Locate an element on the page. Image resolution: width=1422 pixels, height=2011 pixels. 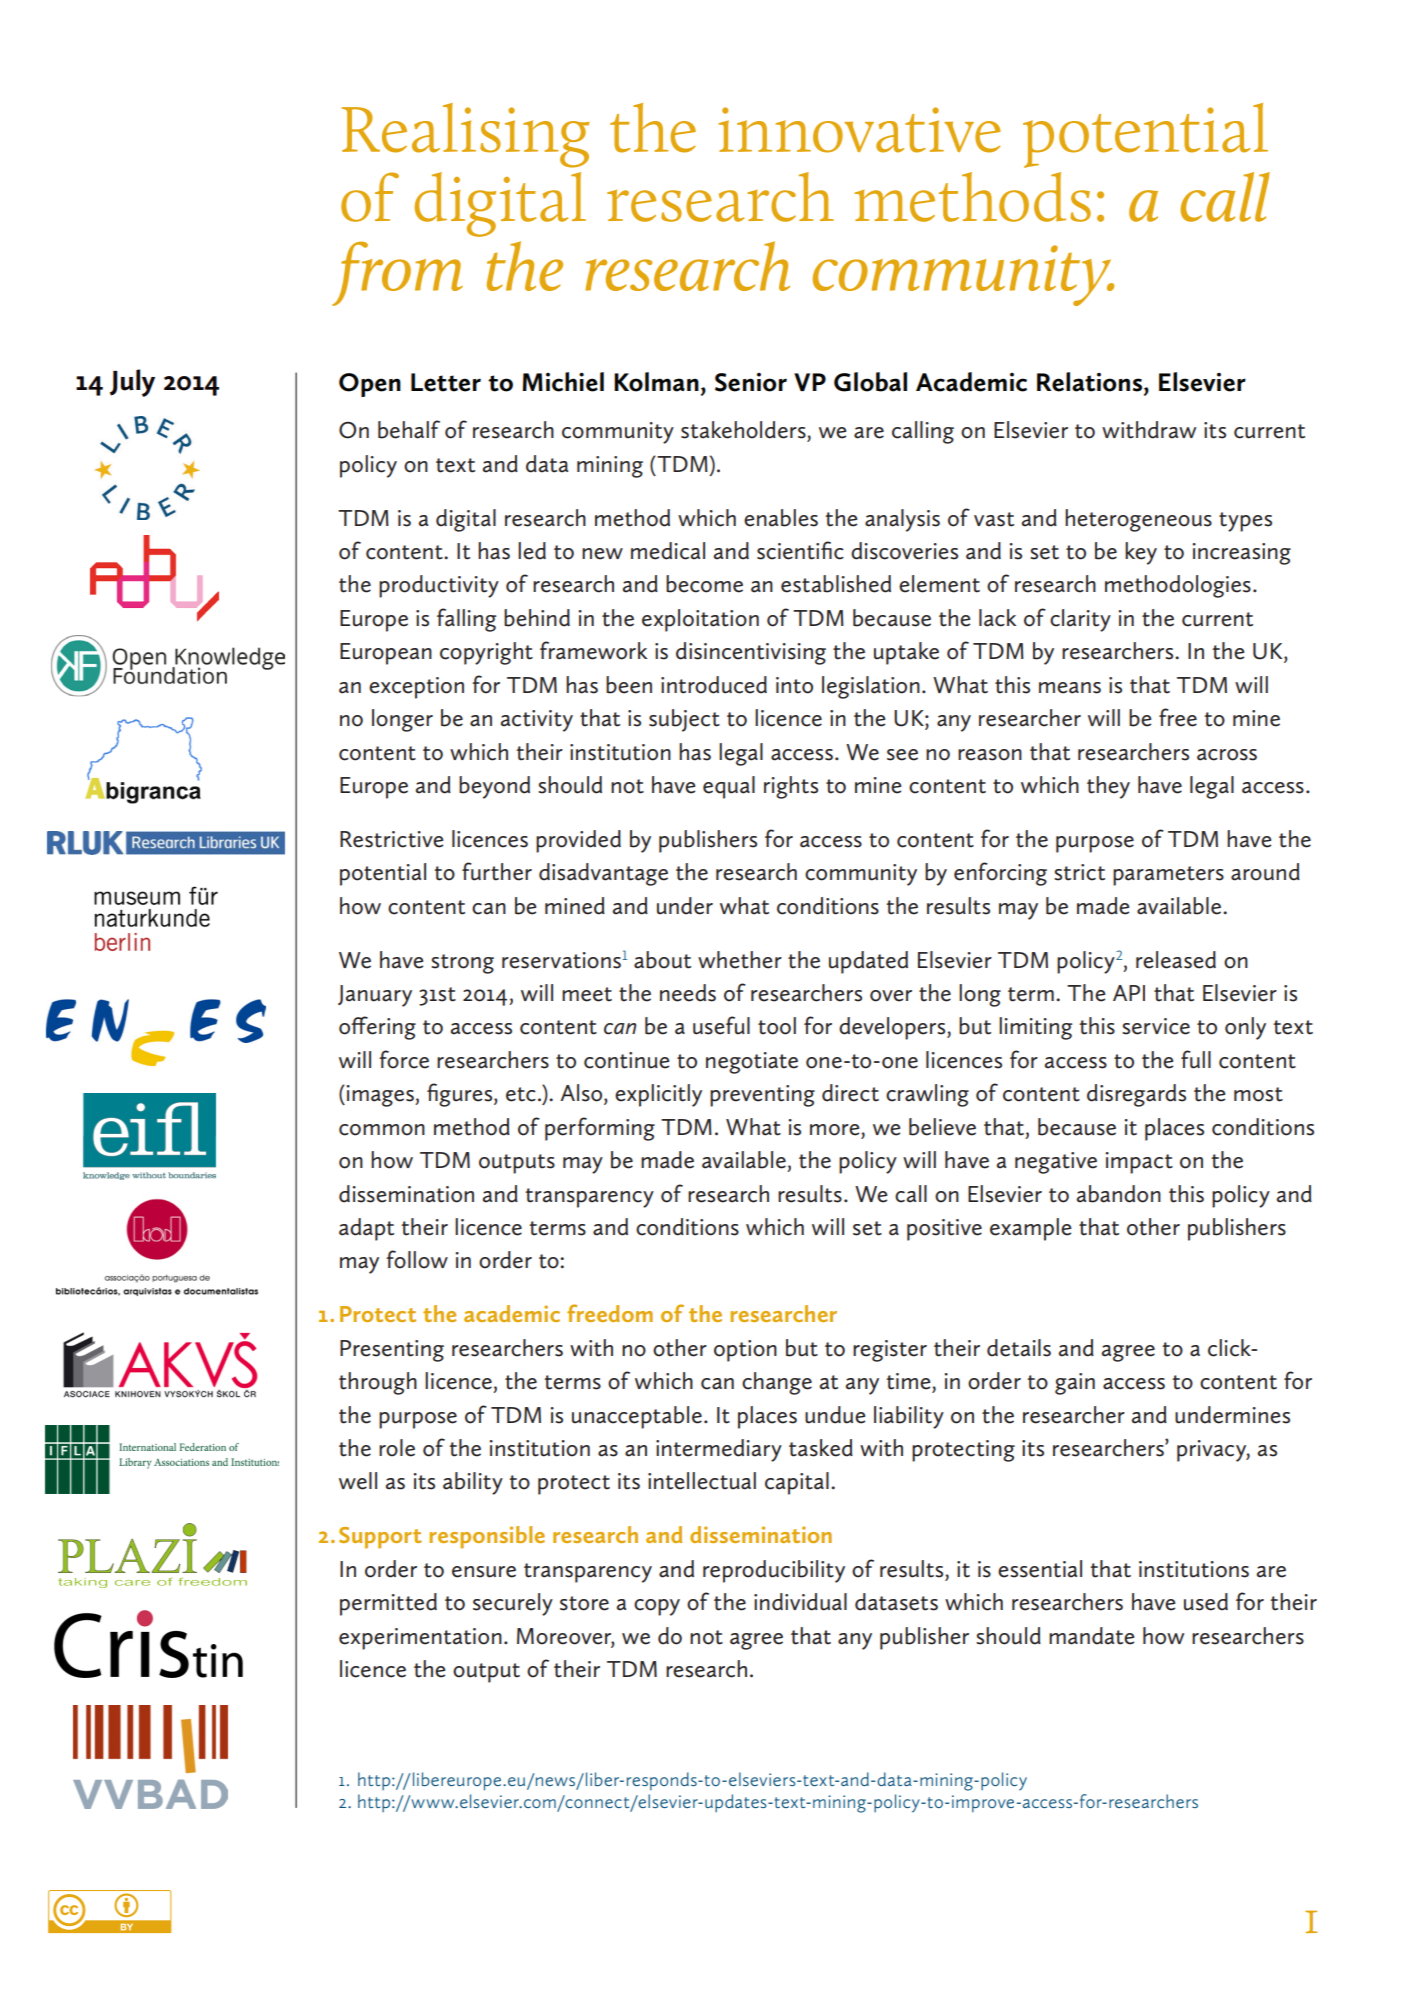
permitted is located at coordinates (388, 1604).
